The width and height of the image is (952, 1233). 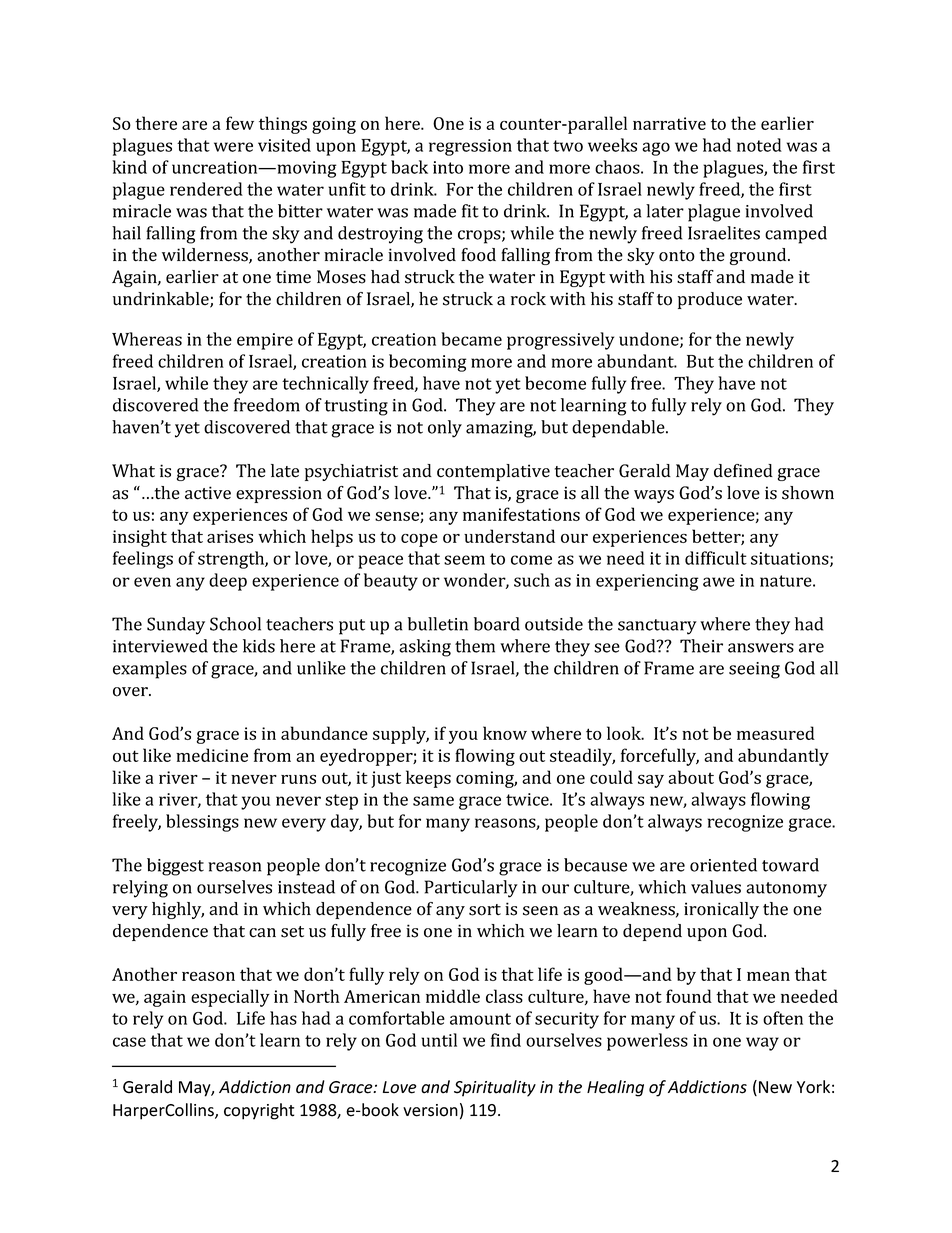 What do you see at coordinates (710, 300) in the image?
I see `produce` at bounding box center [710, 300].
